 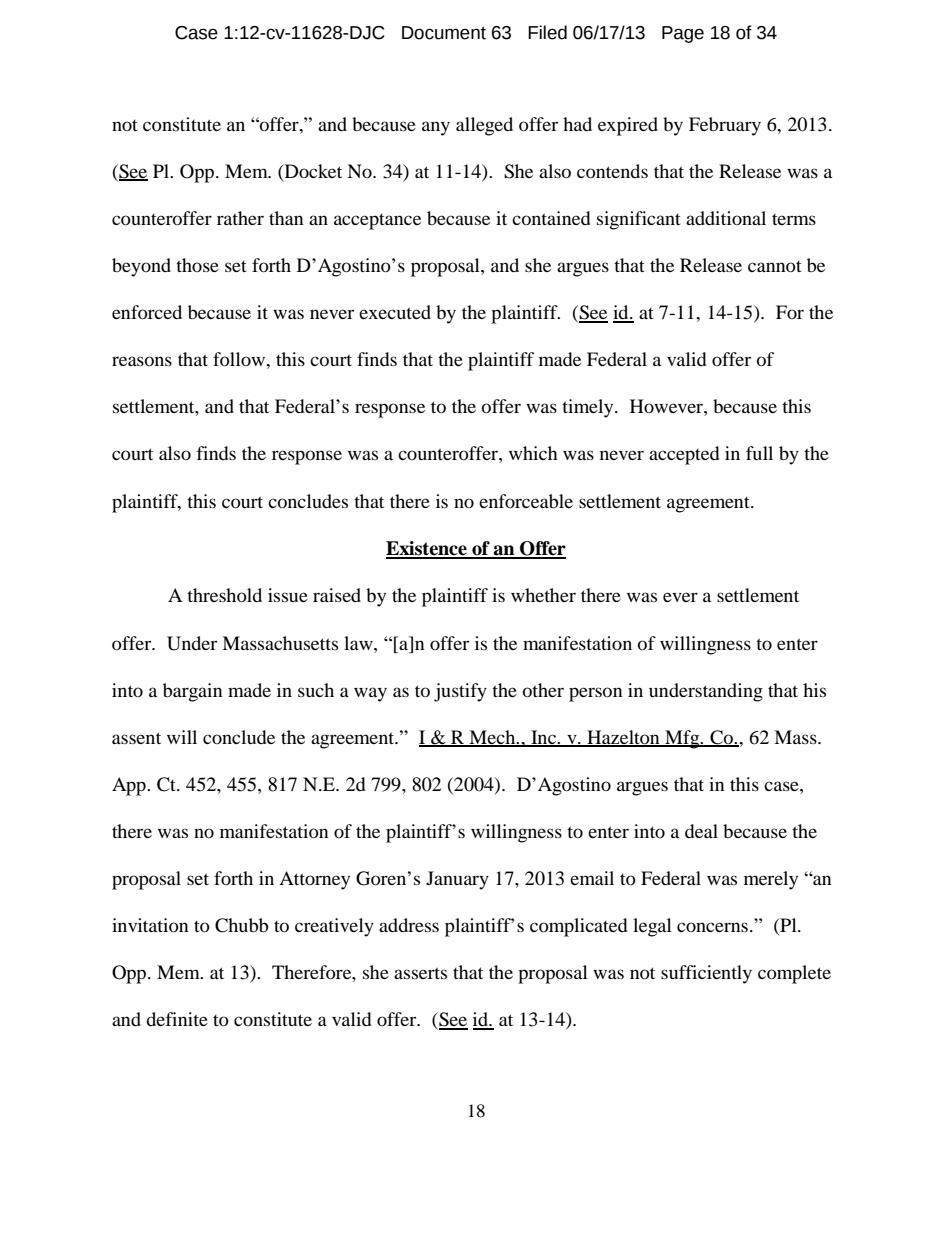 I want to click on Document, so click(x=444, y=33).
